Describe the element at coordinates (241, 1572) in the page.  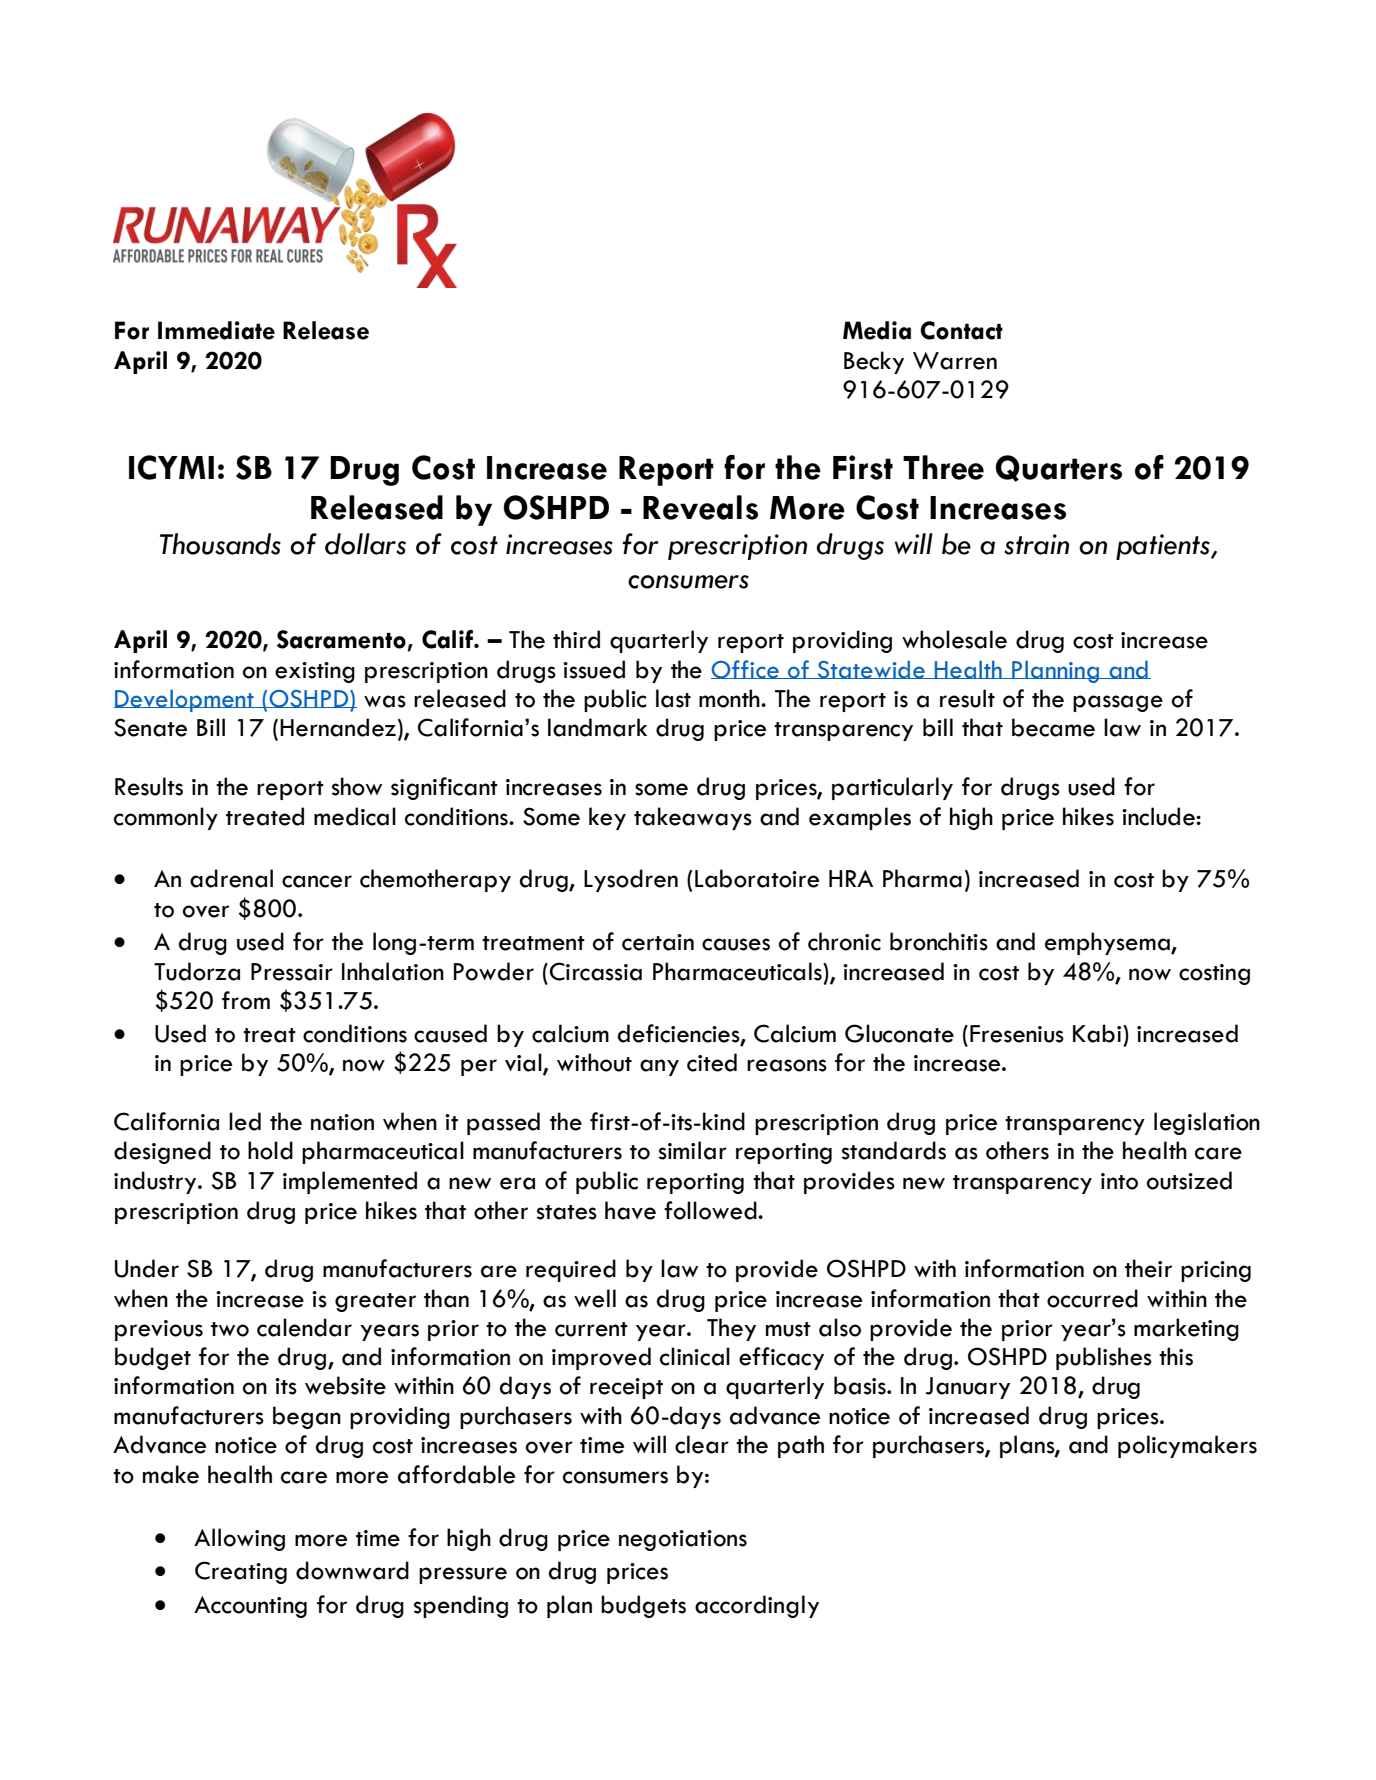
I see `Creating` at that location.
